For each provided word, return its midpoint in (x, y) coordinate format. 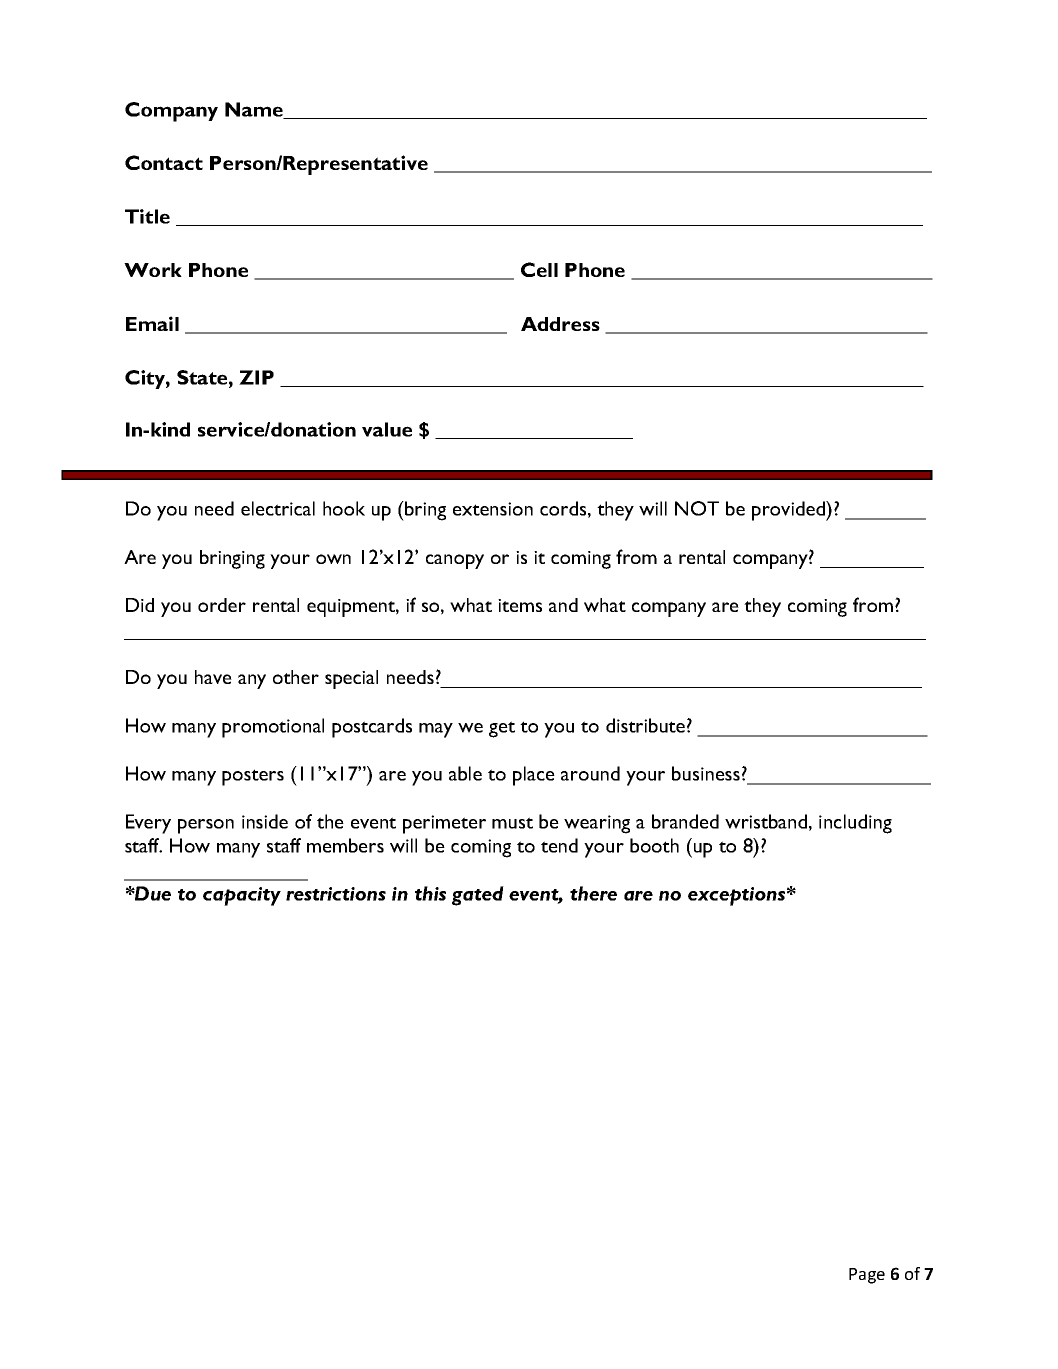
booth (654, 845)
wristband (766, 821)
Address (560, 324)
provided (789, 511)
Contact (164, 162)
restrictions (336, 894)
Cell (539, 269)
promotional (273, 728)
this (430, 893)
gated (478, 896)
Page (867, 1276)
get (502, 729)
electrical (278, 508)
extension (493, 509)
